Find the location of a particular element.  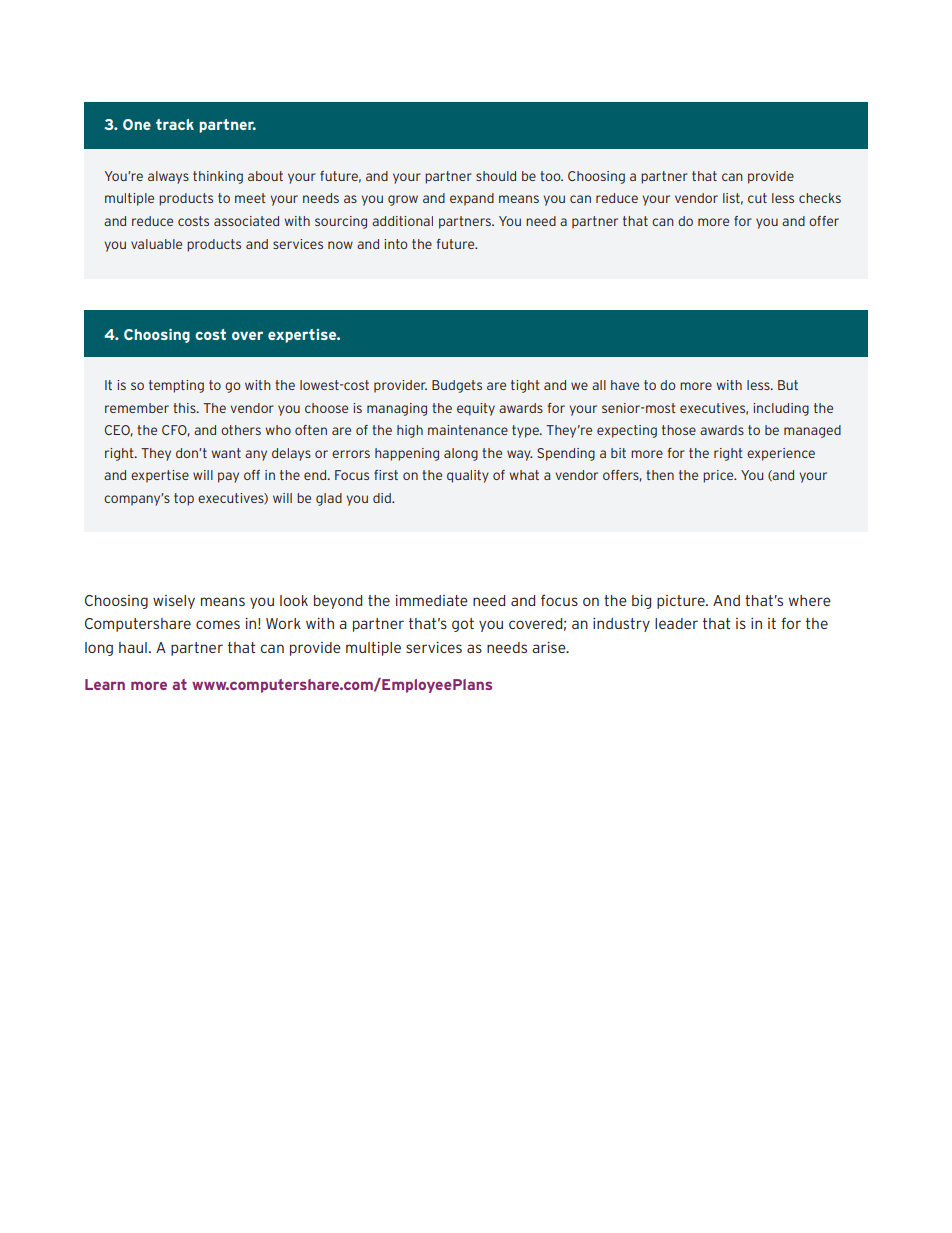

track is located at coordinates (175, 124).
